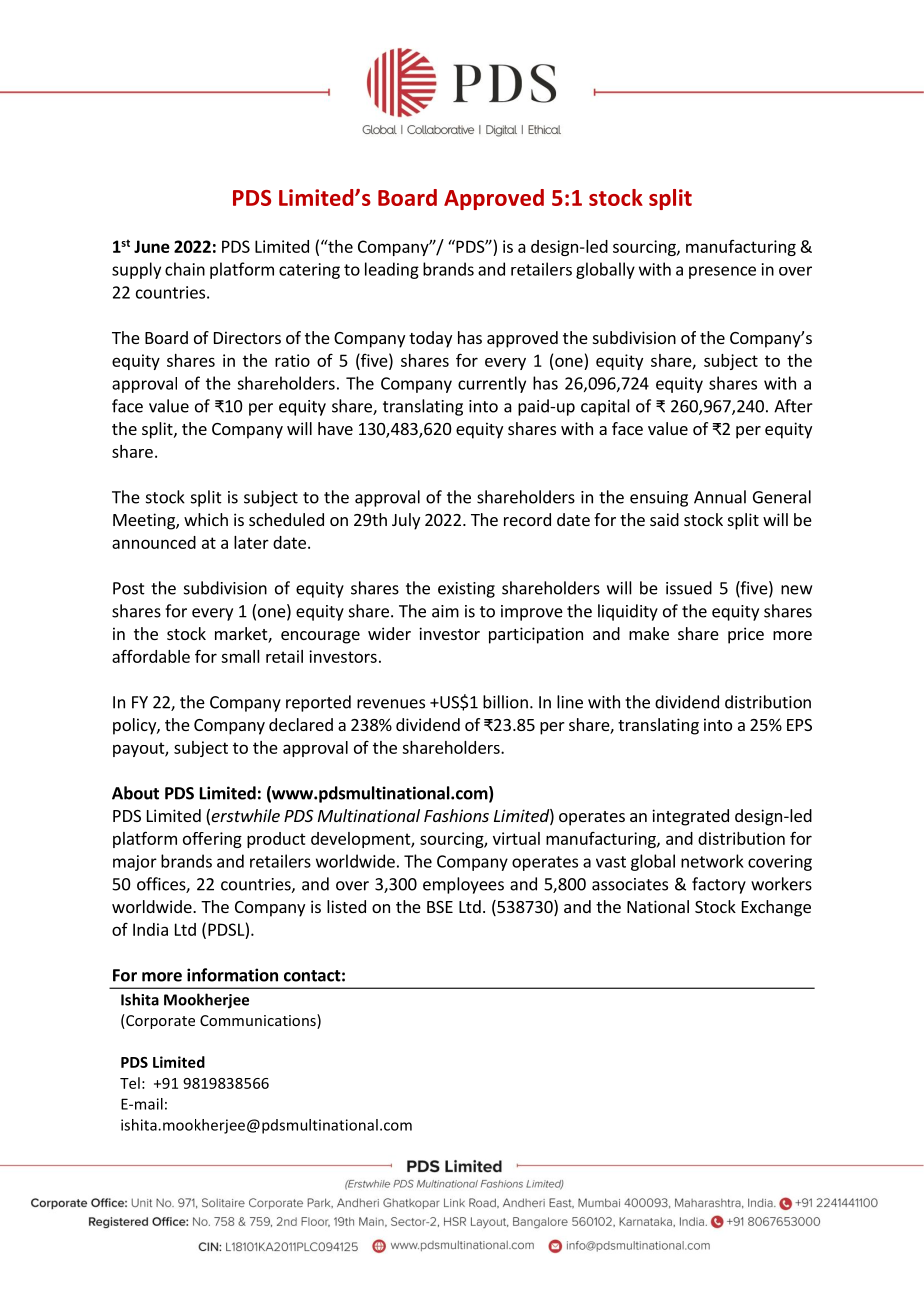 This image has width=924, height=1308. Describe the element at coordinates (206, 519) in the image. I see `which` at that location.
